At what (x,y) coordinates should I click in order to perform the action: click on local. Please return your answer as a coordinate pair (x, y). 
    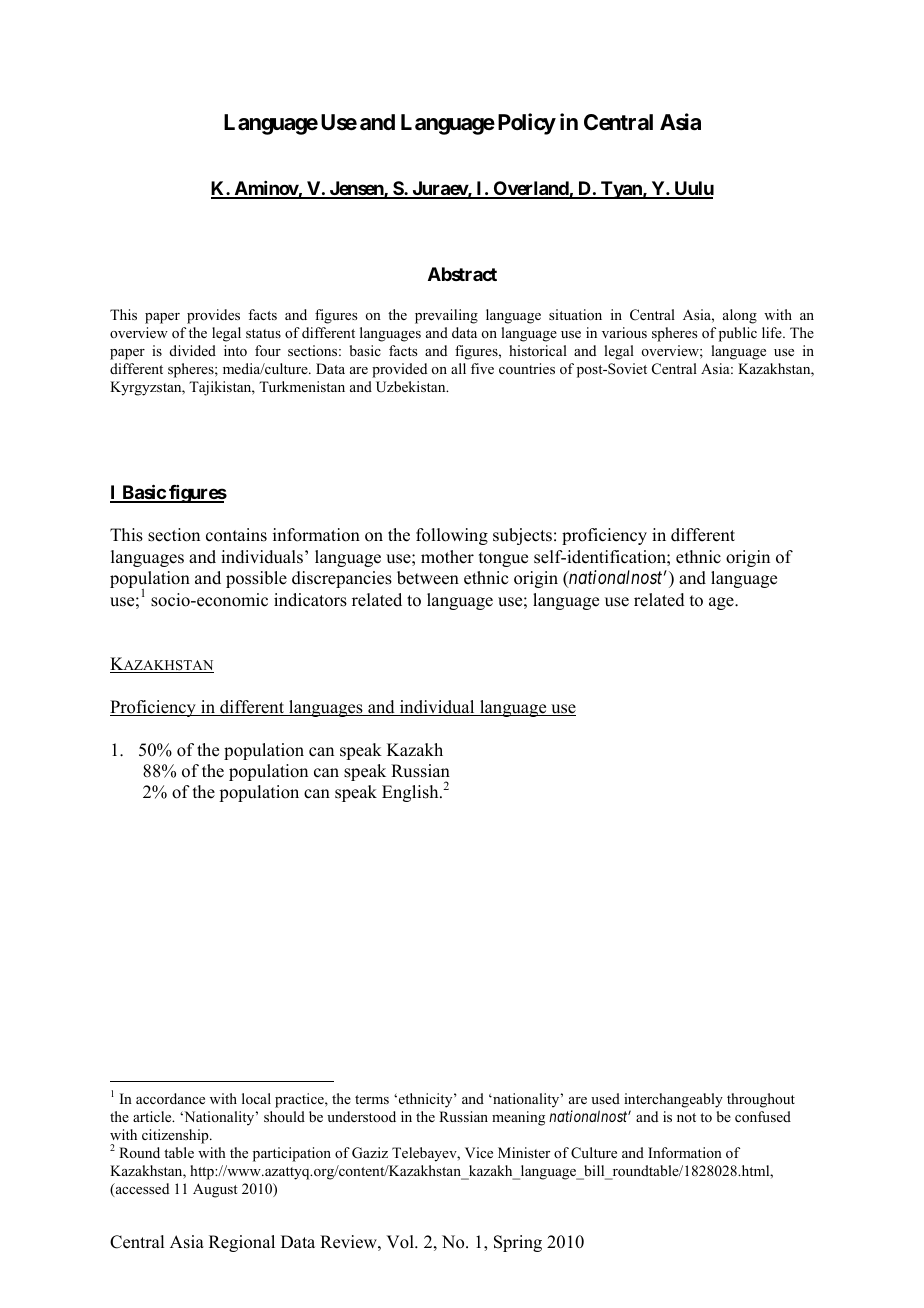
    Looking at the image, I should click on (256, 1098).
